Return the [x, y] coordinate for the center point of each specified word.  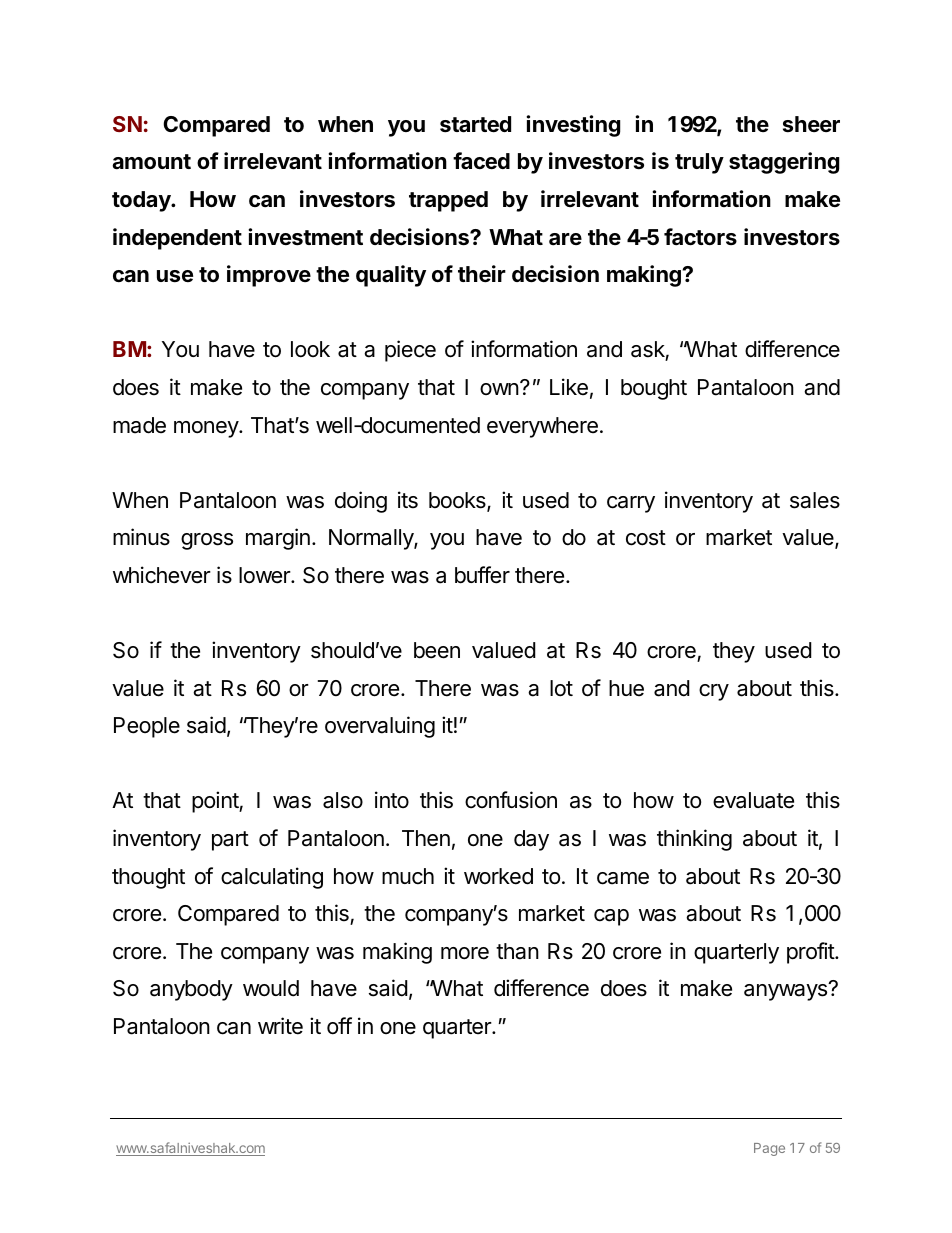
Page [769, 1149]
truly [699, 163]
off [339, 1026]
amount [151, 162]
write [280, 1026]
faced [481, 161]
